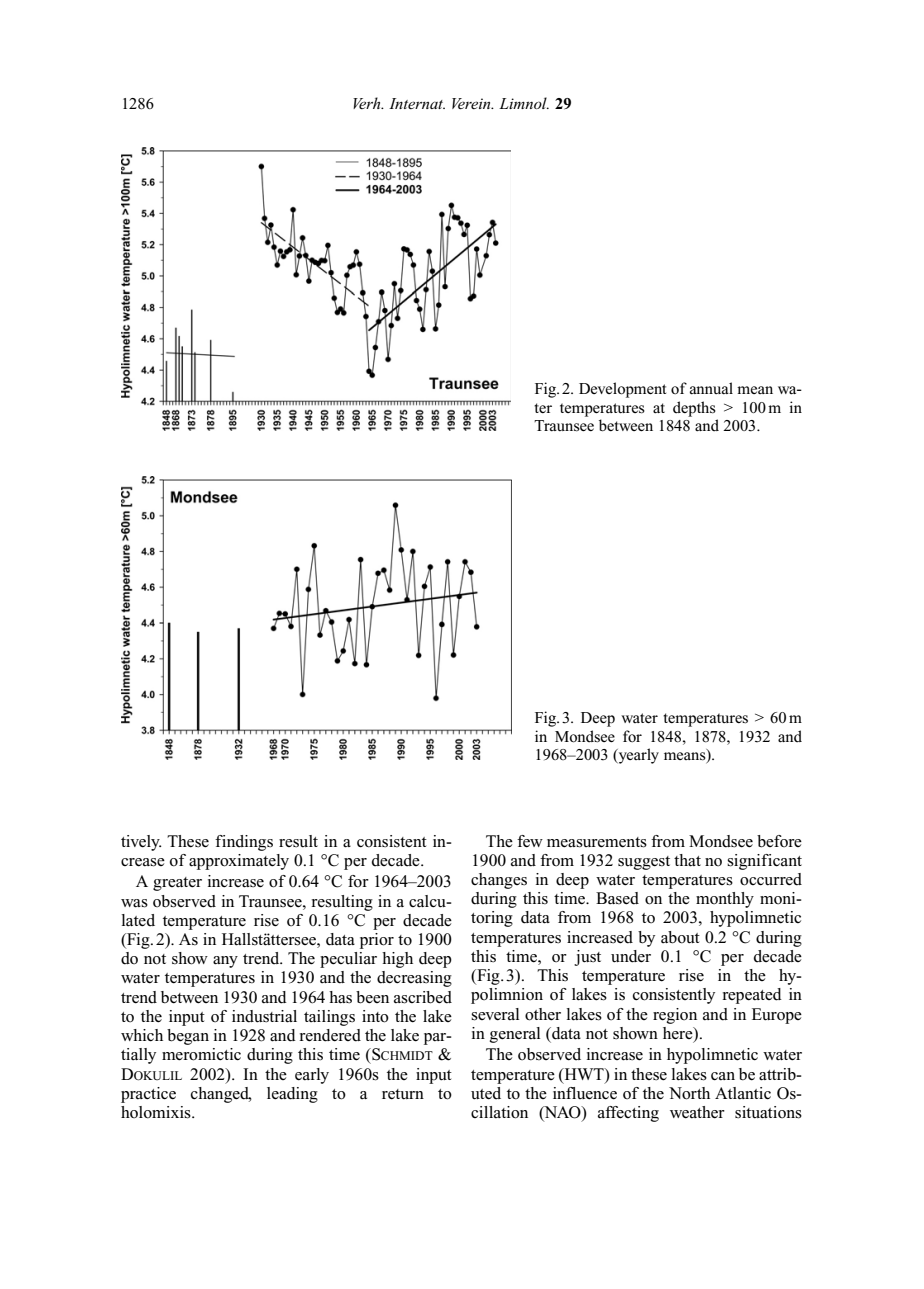 The image size is (924, 1289). I want to click on Verein, so click(472, 103).
